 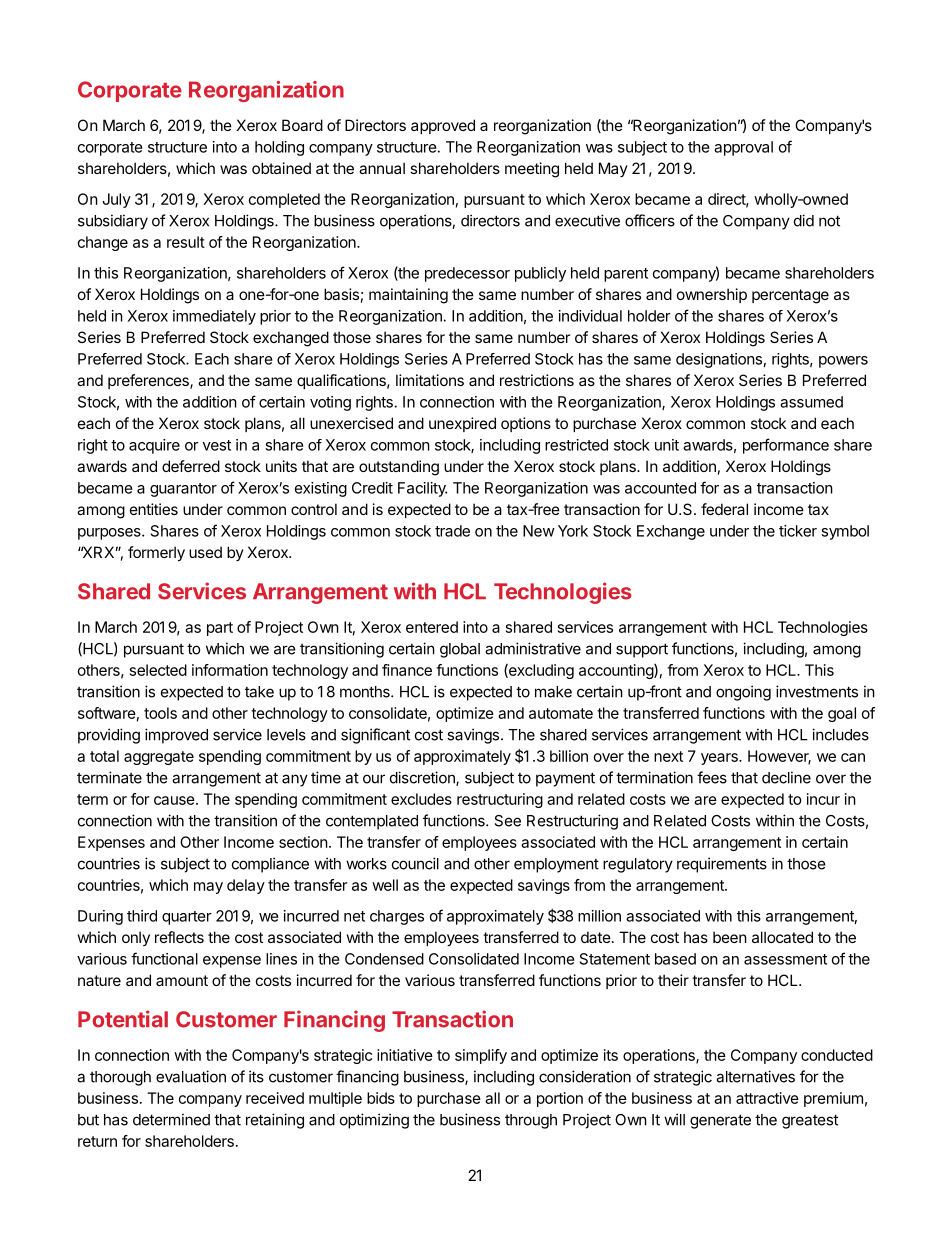 What do you see at coordinates (767, 1098) in the document?
I see `attractive` at bounding box center [767, 1098].
